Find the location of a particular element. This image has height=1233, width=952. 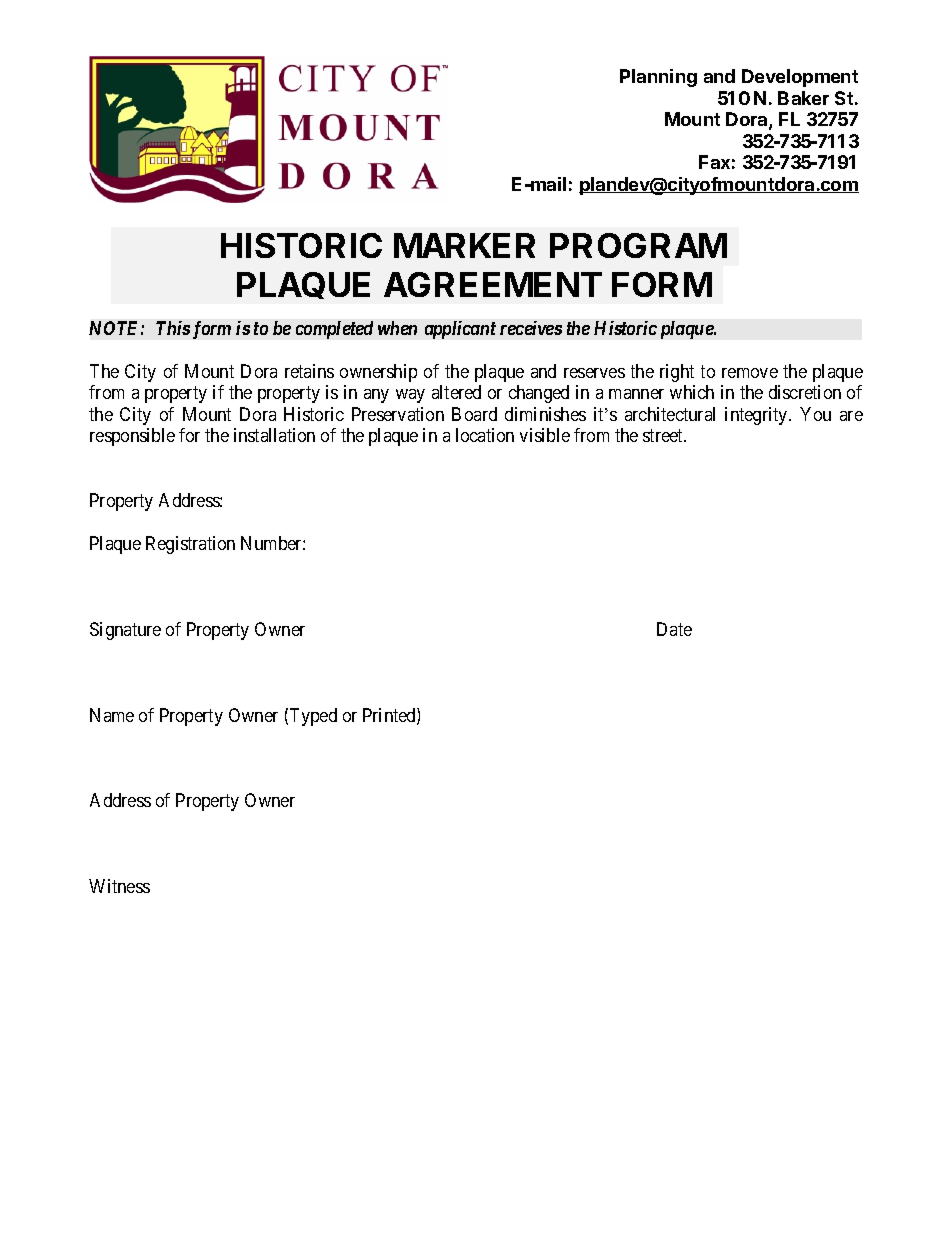

responsible is located at coordinates (132, 437).
